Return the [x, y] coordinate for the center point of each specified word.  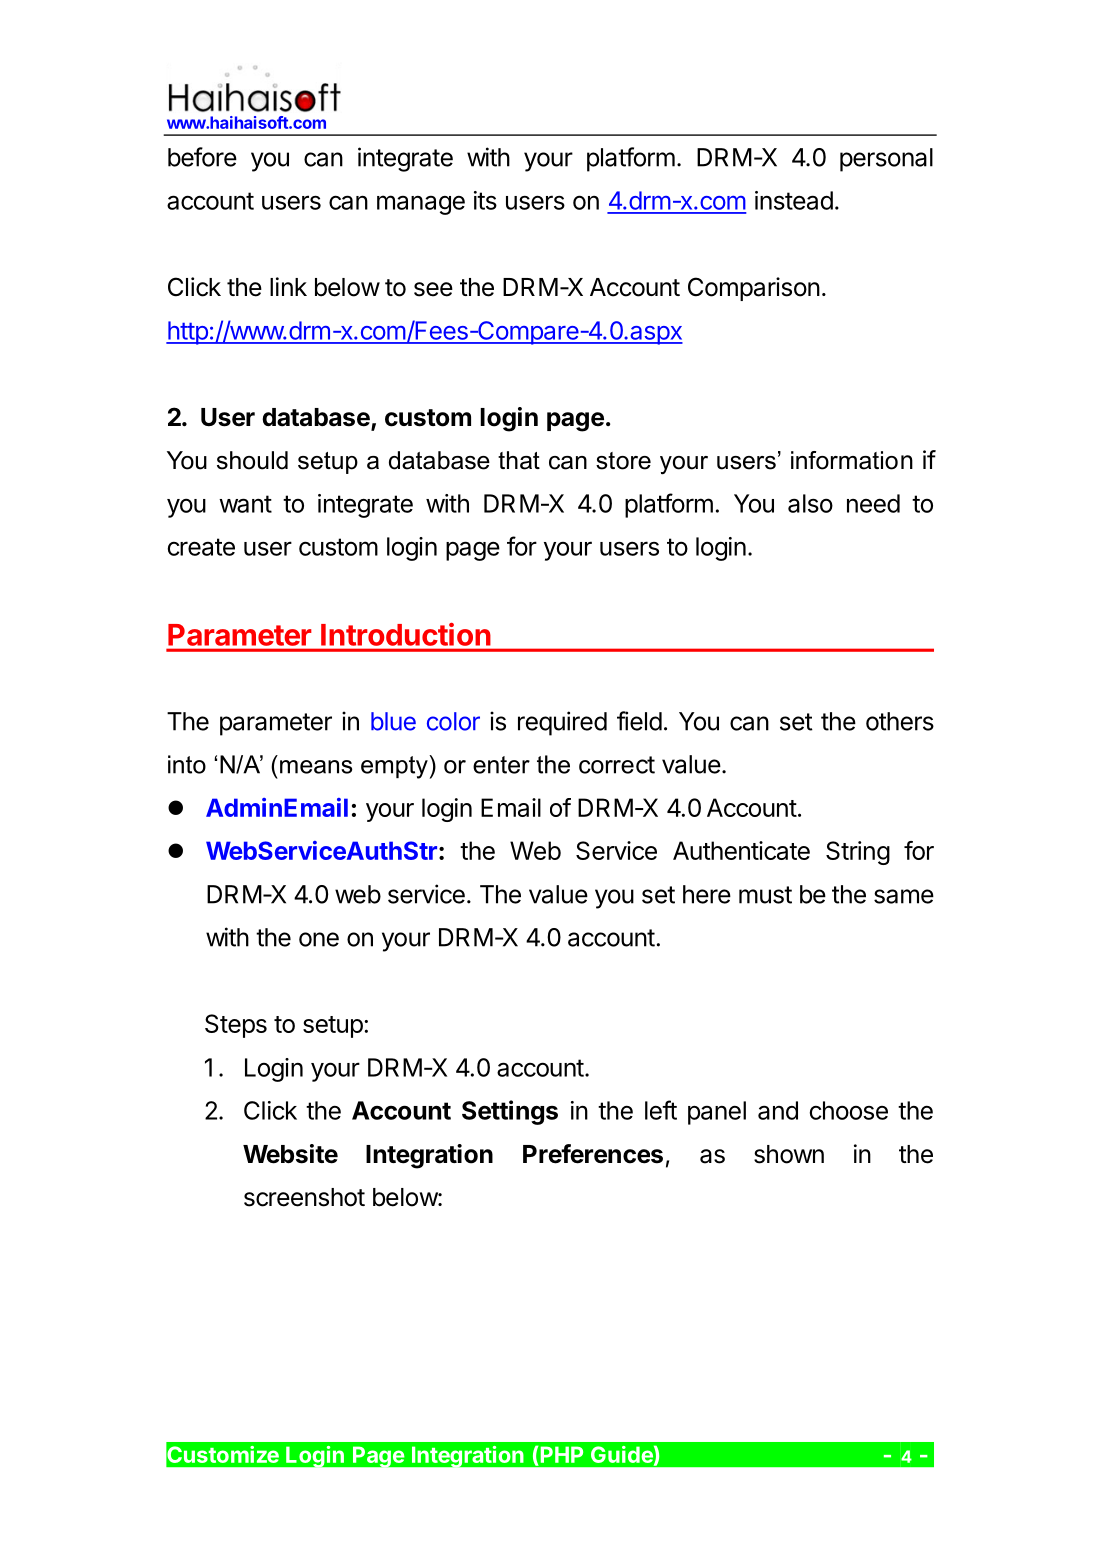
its [485, 200]
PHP [560, 1454]
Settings [510, 1112]
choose [849, 1110]
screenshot [304, 1197]
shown [789, 1154]
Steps [236, 1026]
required [562, 723]
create [201, 547]
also [810, 503]
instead [794, 200]
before [202, 157]
